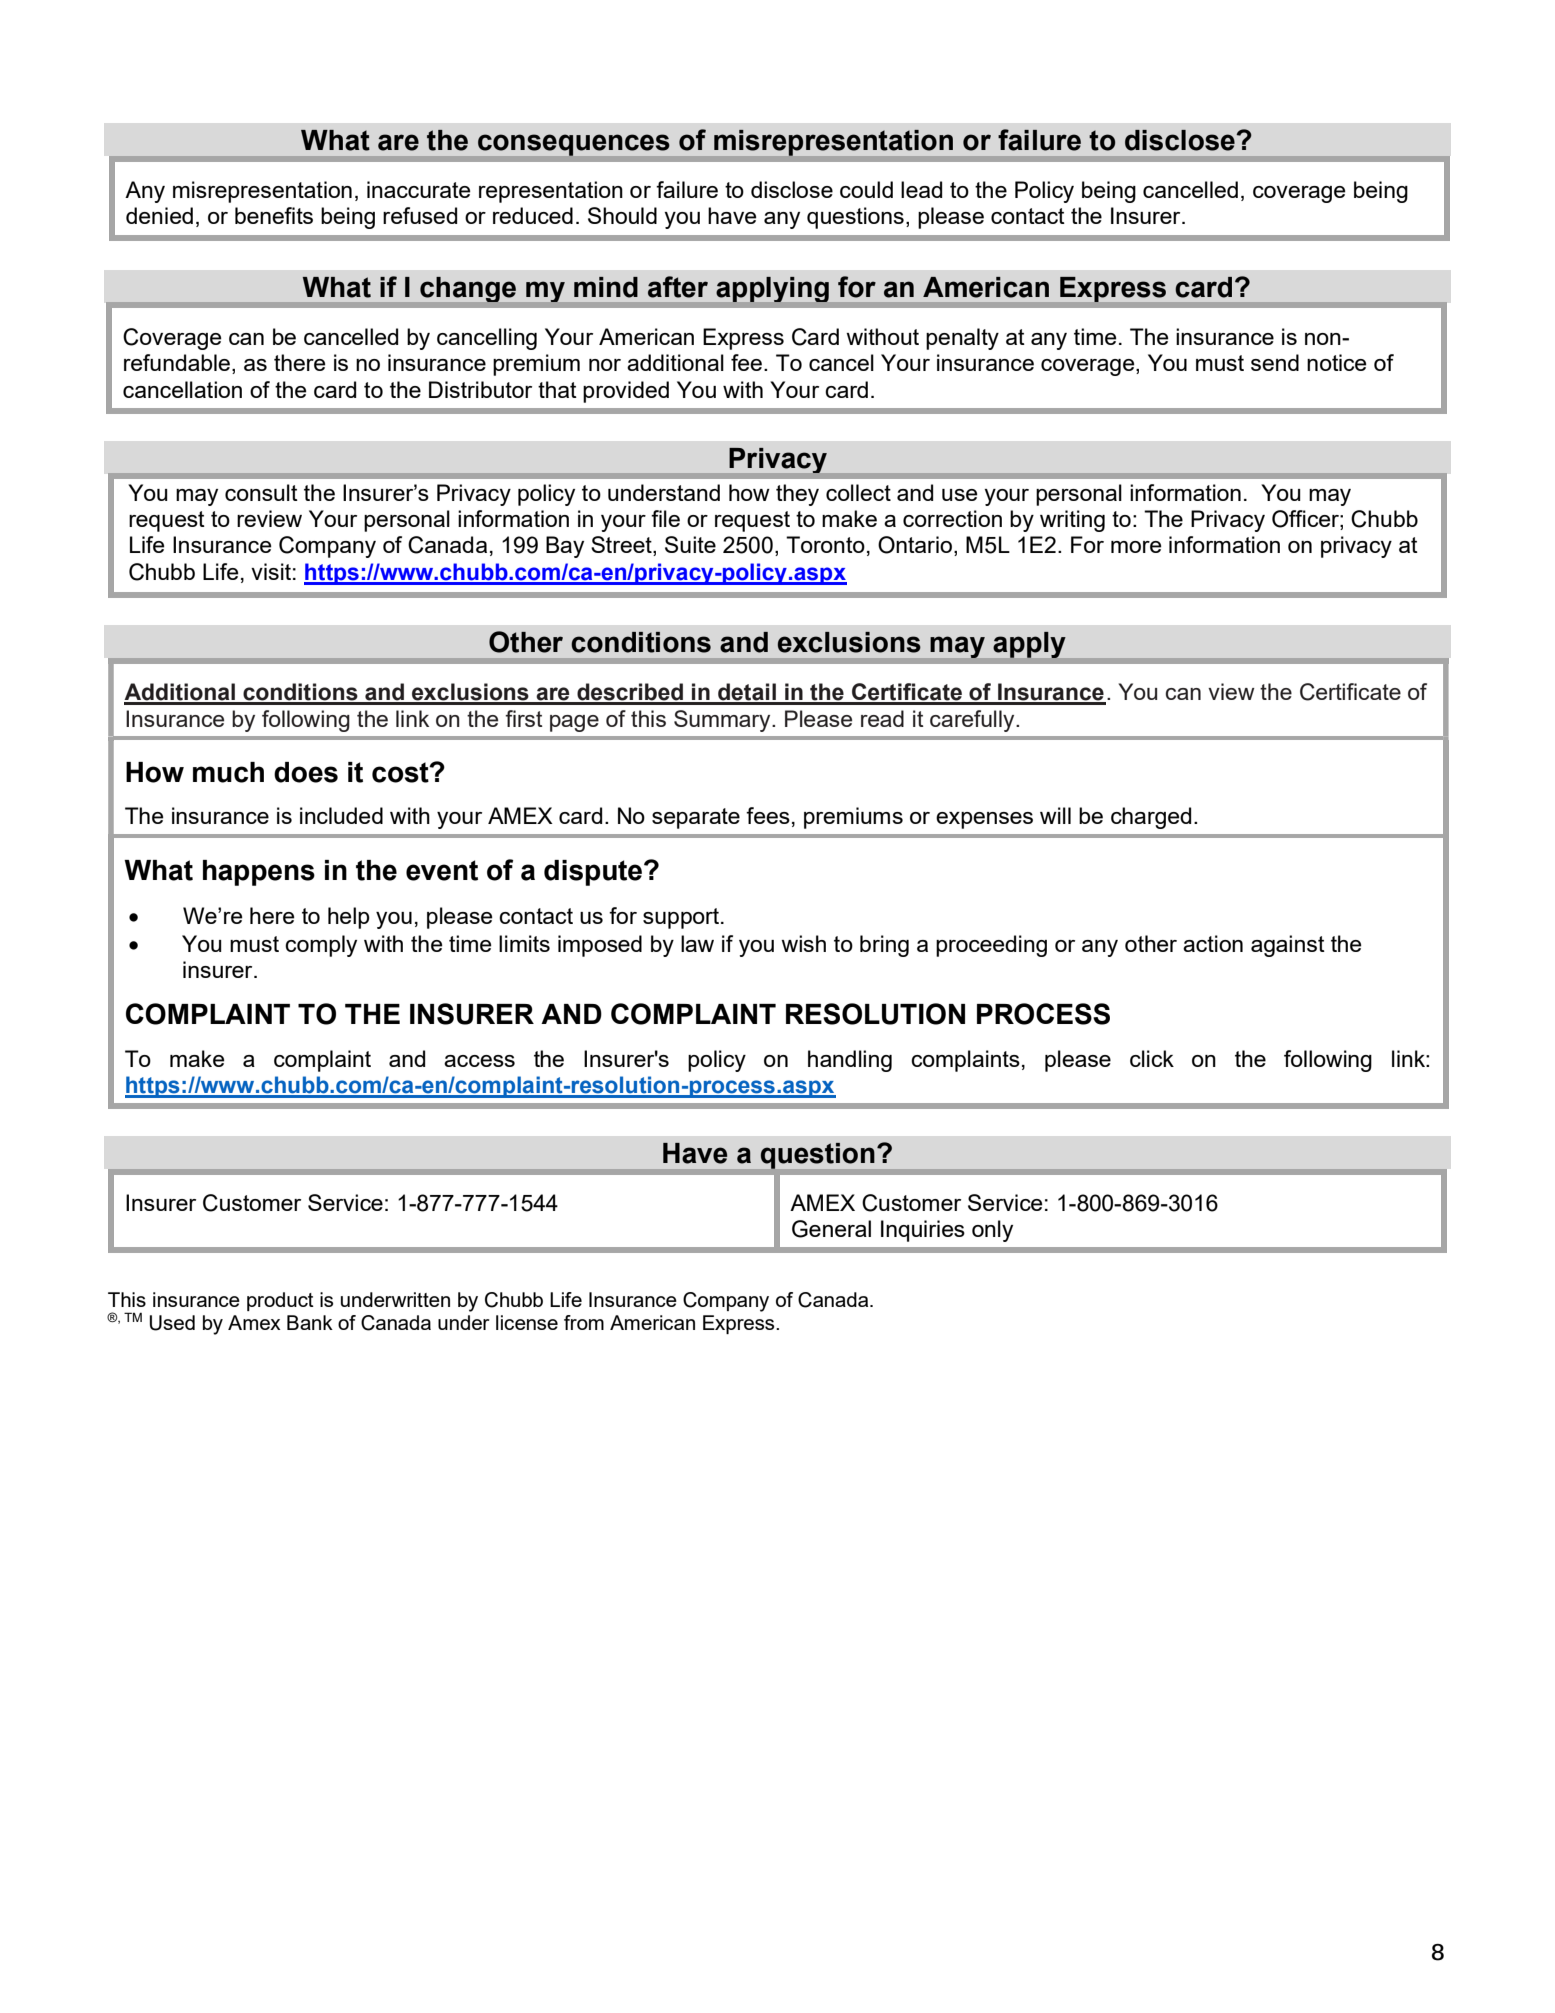  What do you see at coordinates (1213, 943) in the screenshot?
I see `action` at bounding box center [1213, 943].
